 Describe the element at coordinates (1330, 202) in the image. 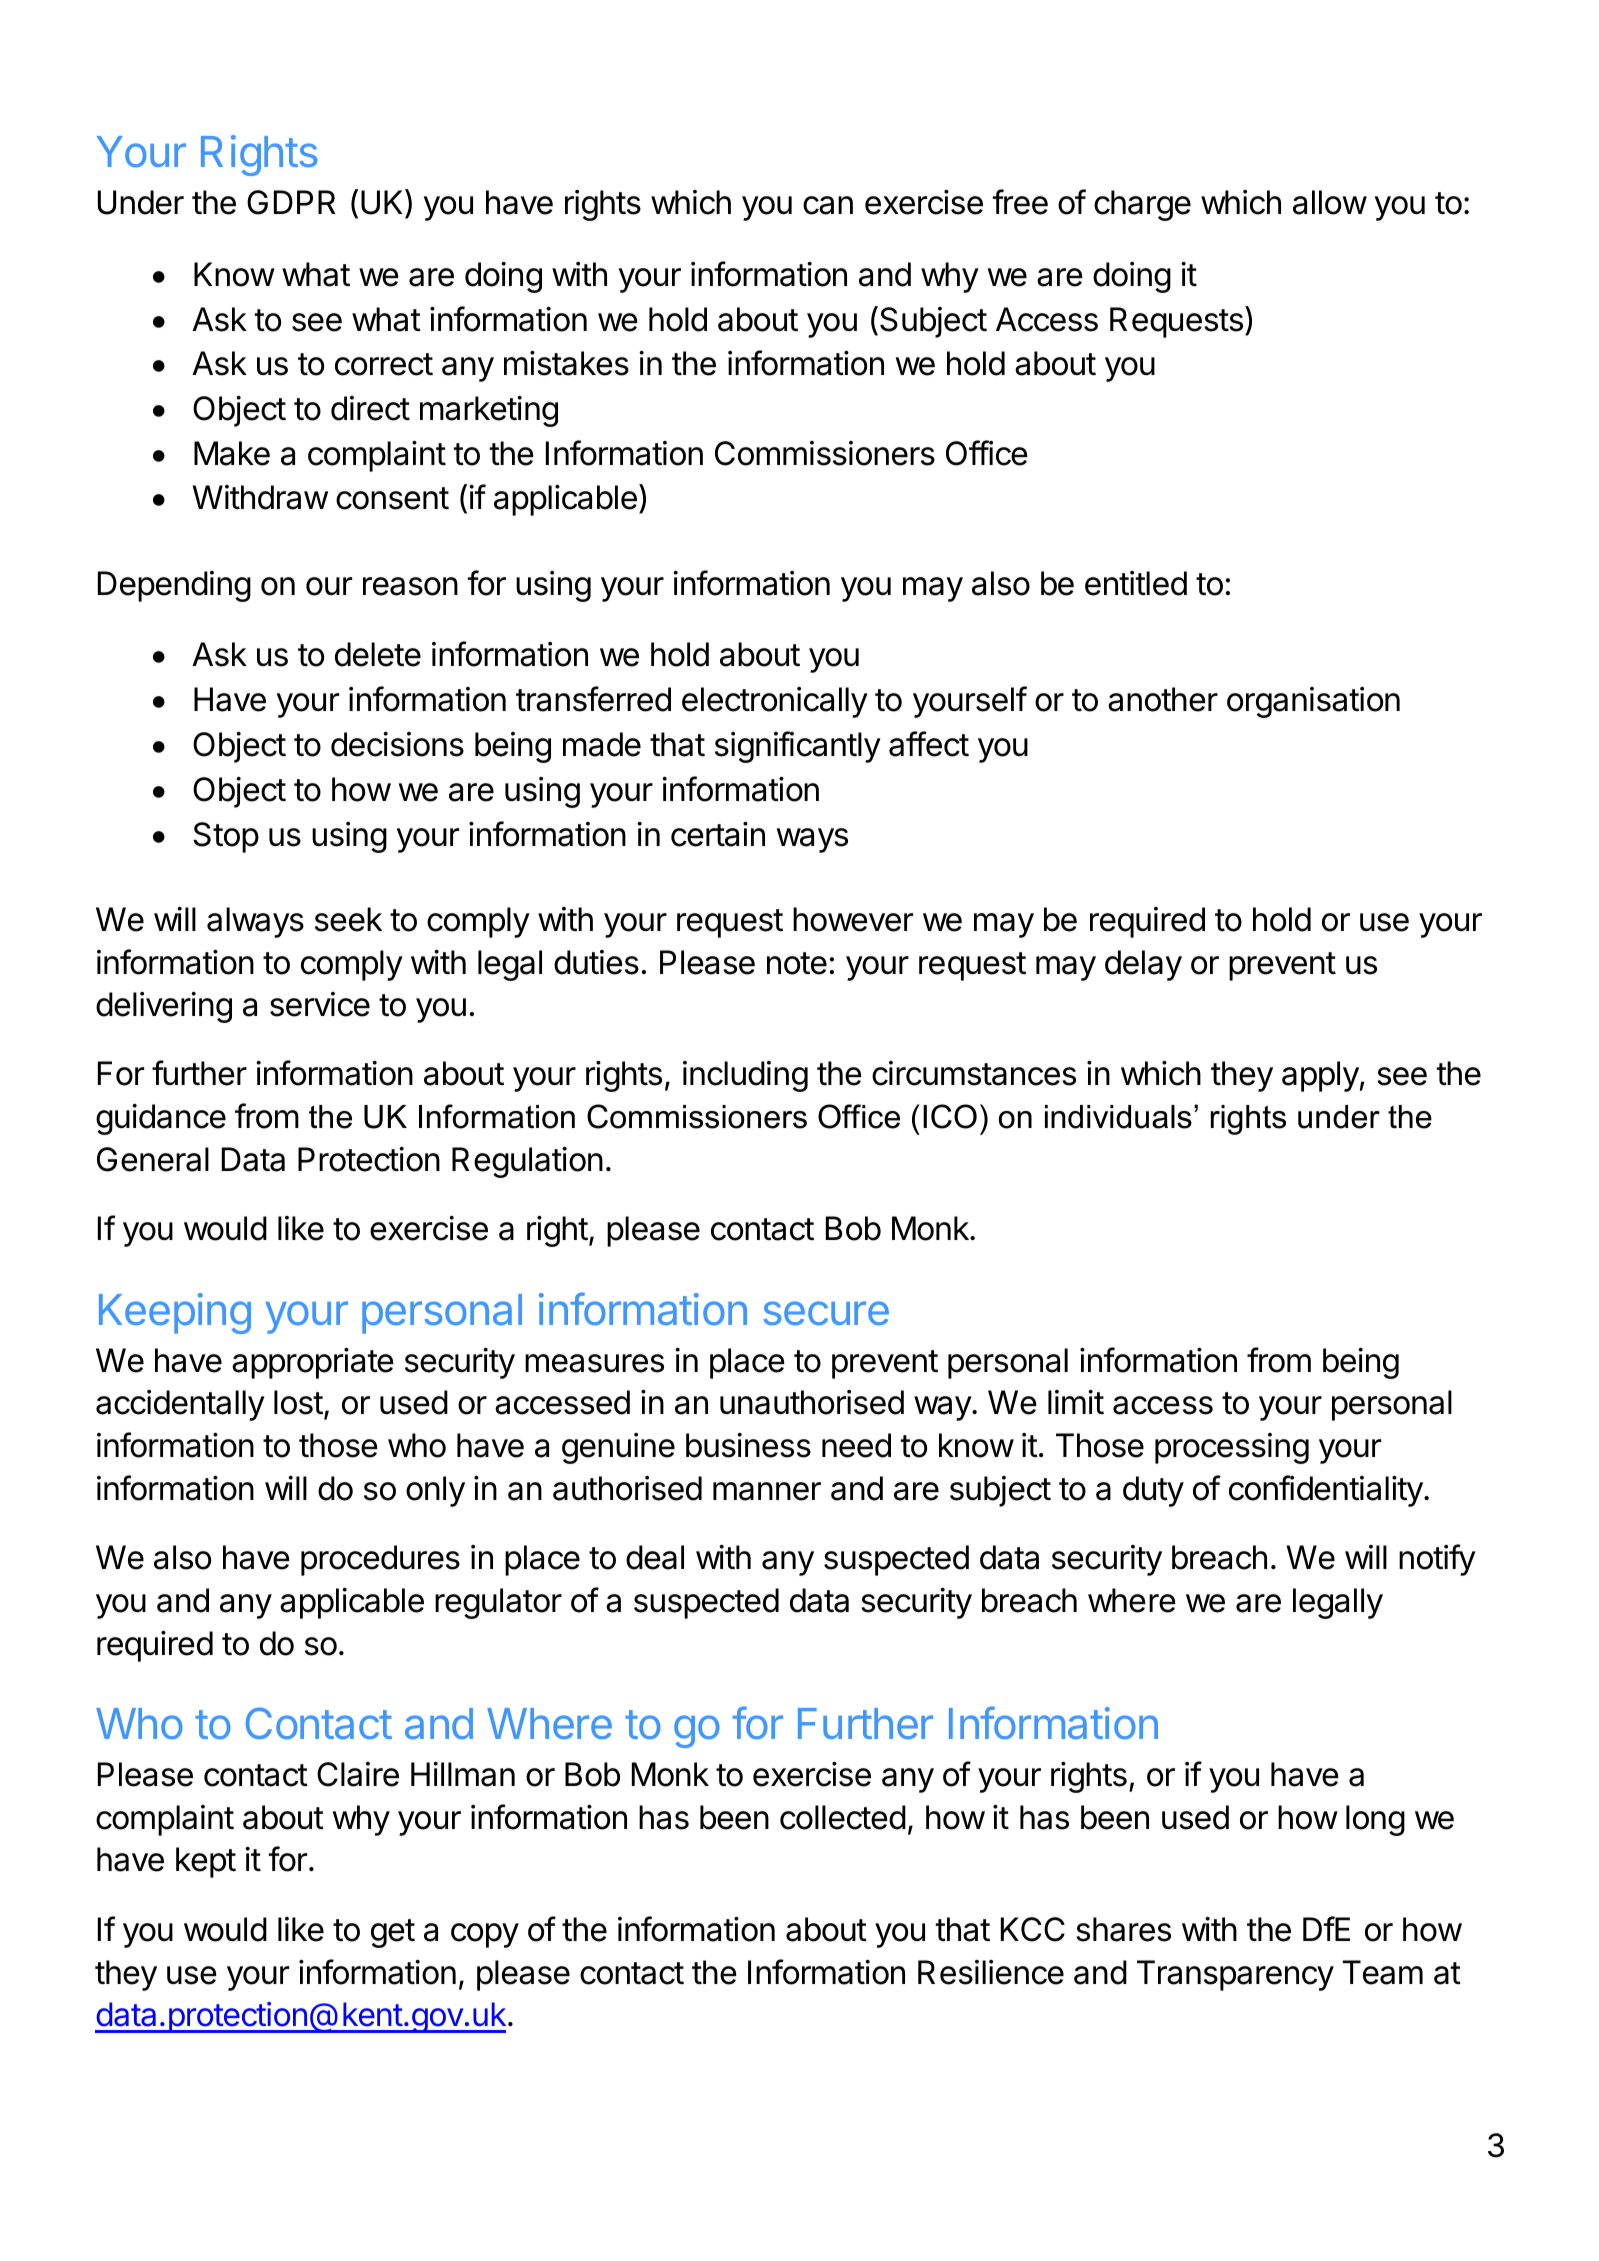

I see `allow` at that location.
